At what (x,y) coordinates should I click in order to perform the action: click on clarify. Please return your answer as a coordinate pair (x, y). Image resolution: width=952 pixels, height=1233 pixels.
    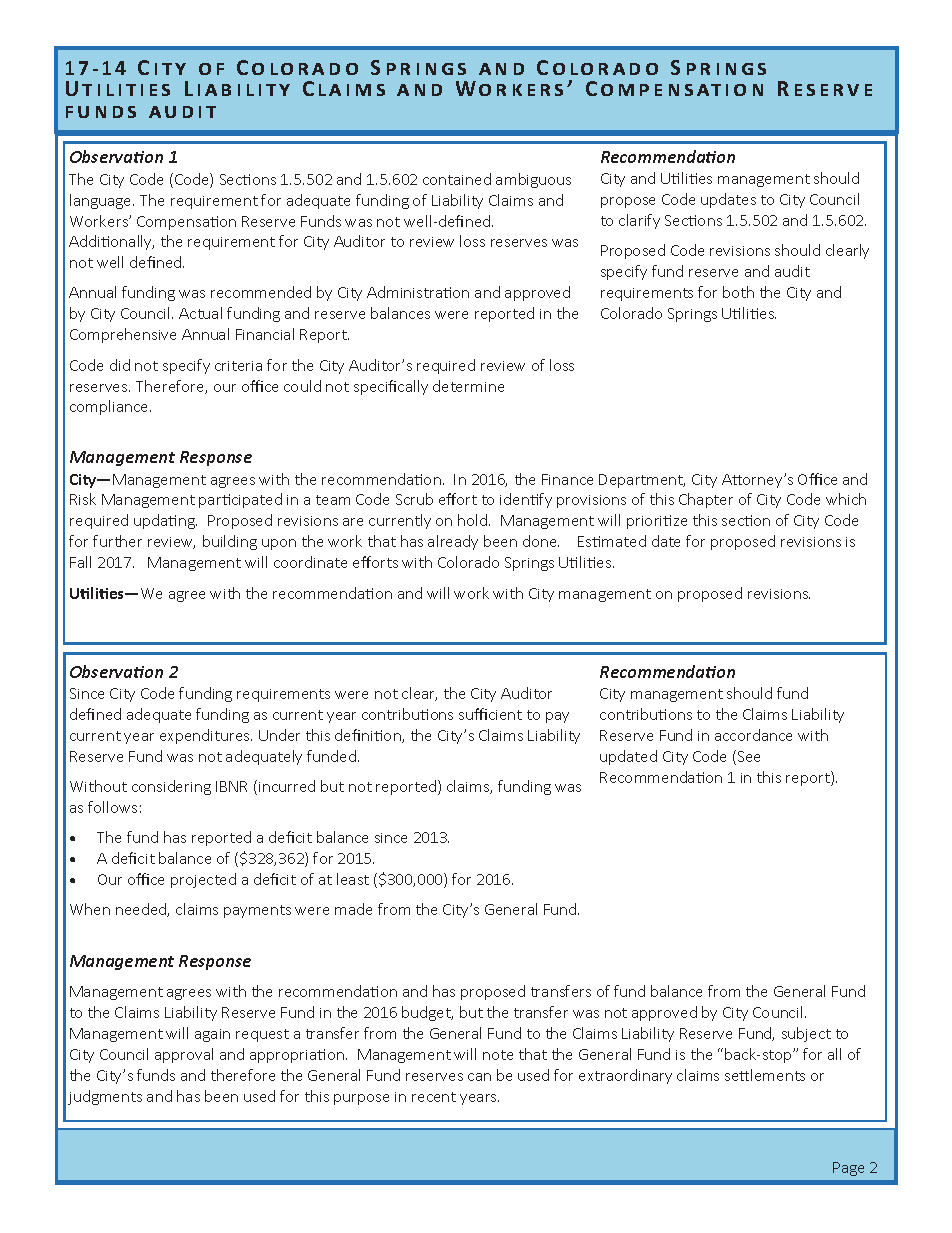
    Looking at the image, I should click on (639, 221).
